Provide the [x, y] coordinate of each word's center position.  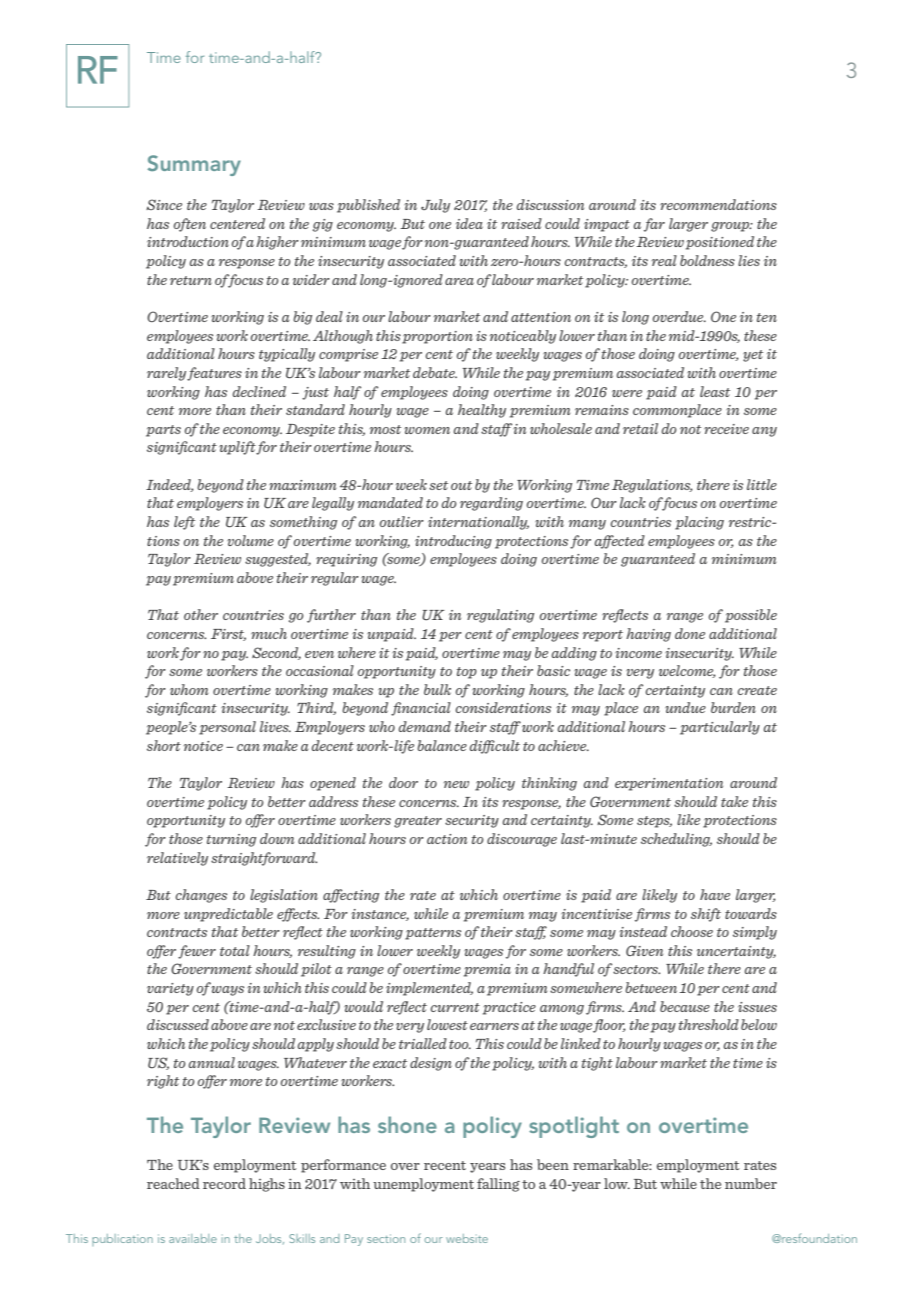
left [184, 523]
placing [699, 523]
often [190, 225]
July [435, 206]
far [654, 225]
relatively [177, 859]
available [193, 1238]
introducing [453, 542]
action [447, 839]
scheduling [676, 840]
